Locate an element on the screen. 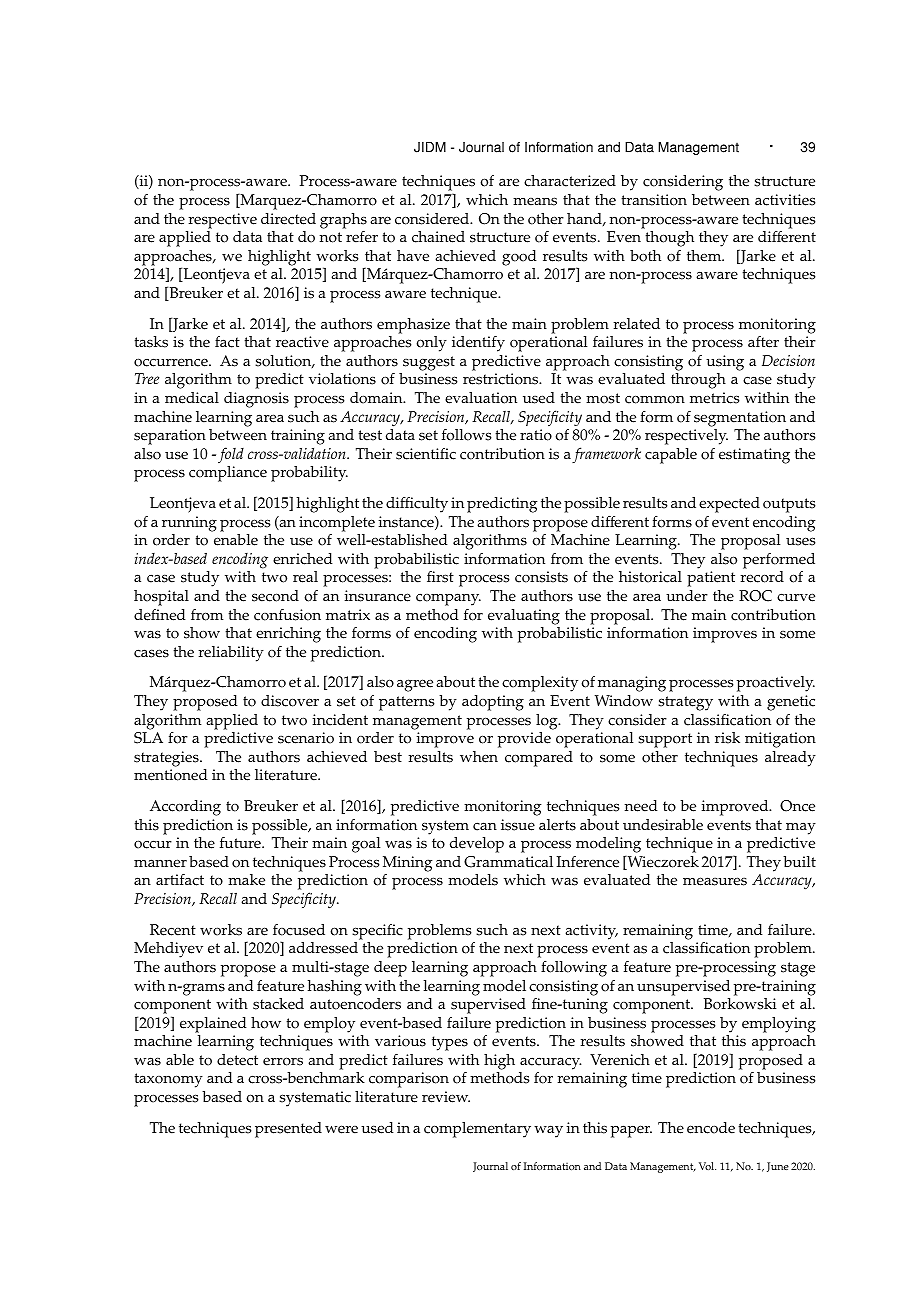  expected is located at coordinates (729, 505).
